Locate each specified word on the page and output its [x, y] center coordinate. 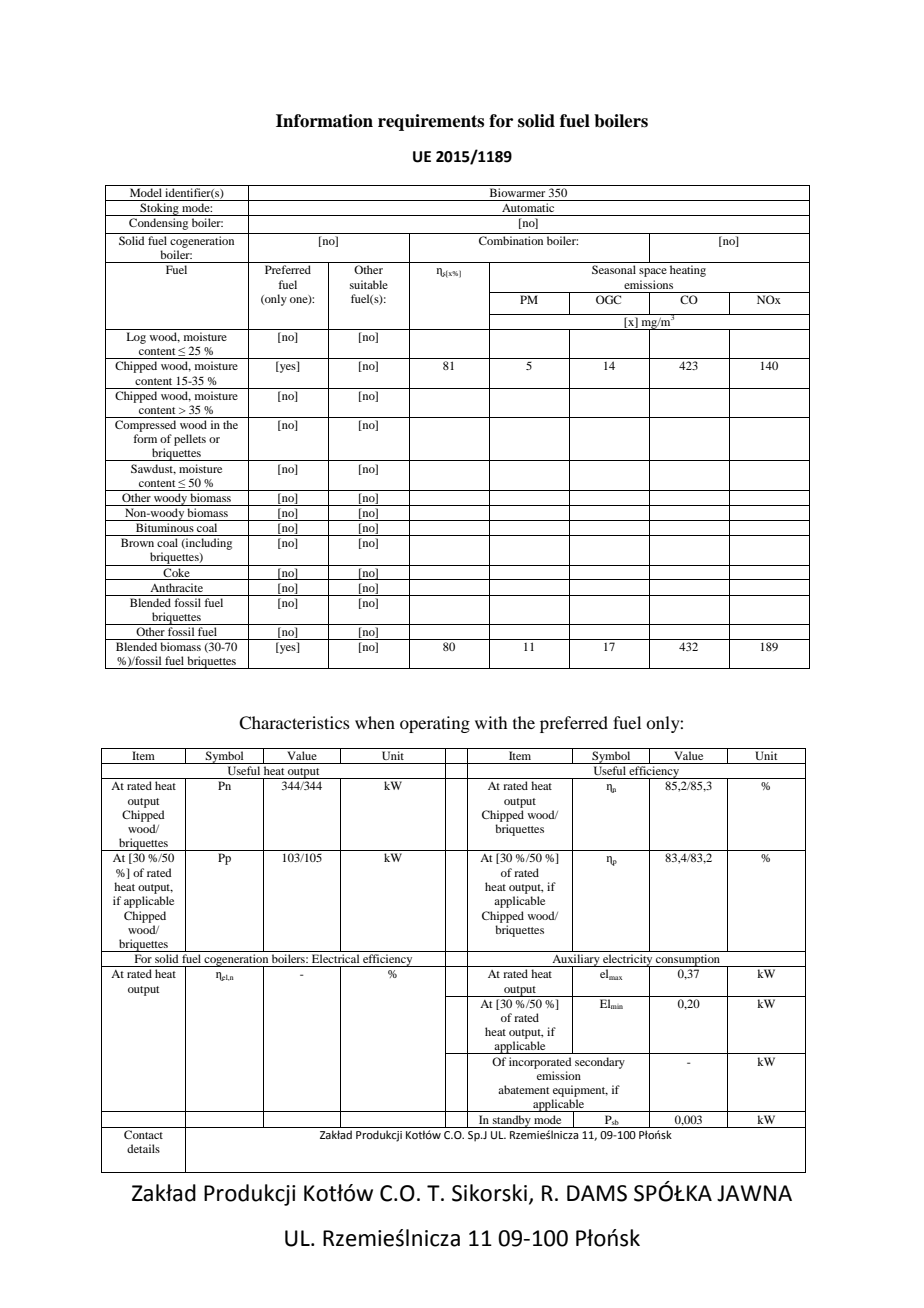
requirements [431, 122]
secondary [600, 1063]
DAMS [597, 1193]
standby [512, 1121]
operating [435, 724]
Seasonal [614, 269]
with [491, 722]
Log [136, 338]
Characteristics [294, 723]
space [653, 272]
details [143, 1148]
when [375, 722]
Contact [143, 1134]
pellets [190, 440]
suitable [369, 284]
